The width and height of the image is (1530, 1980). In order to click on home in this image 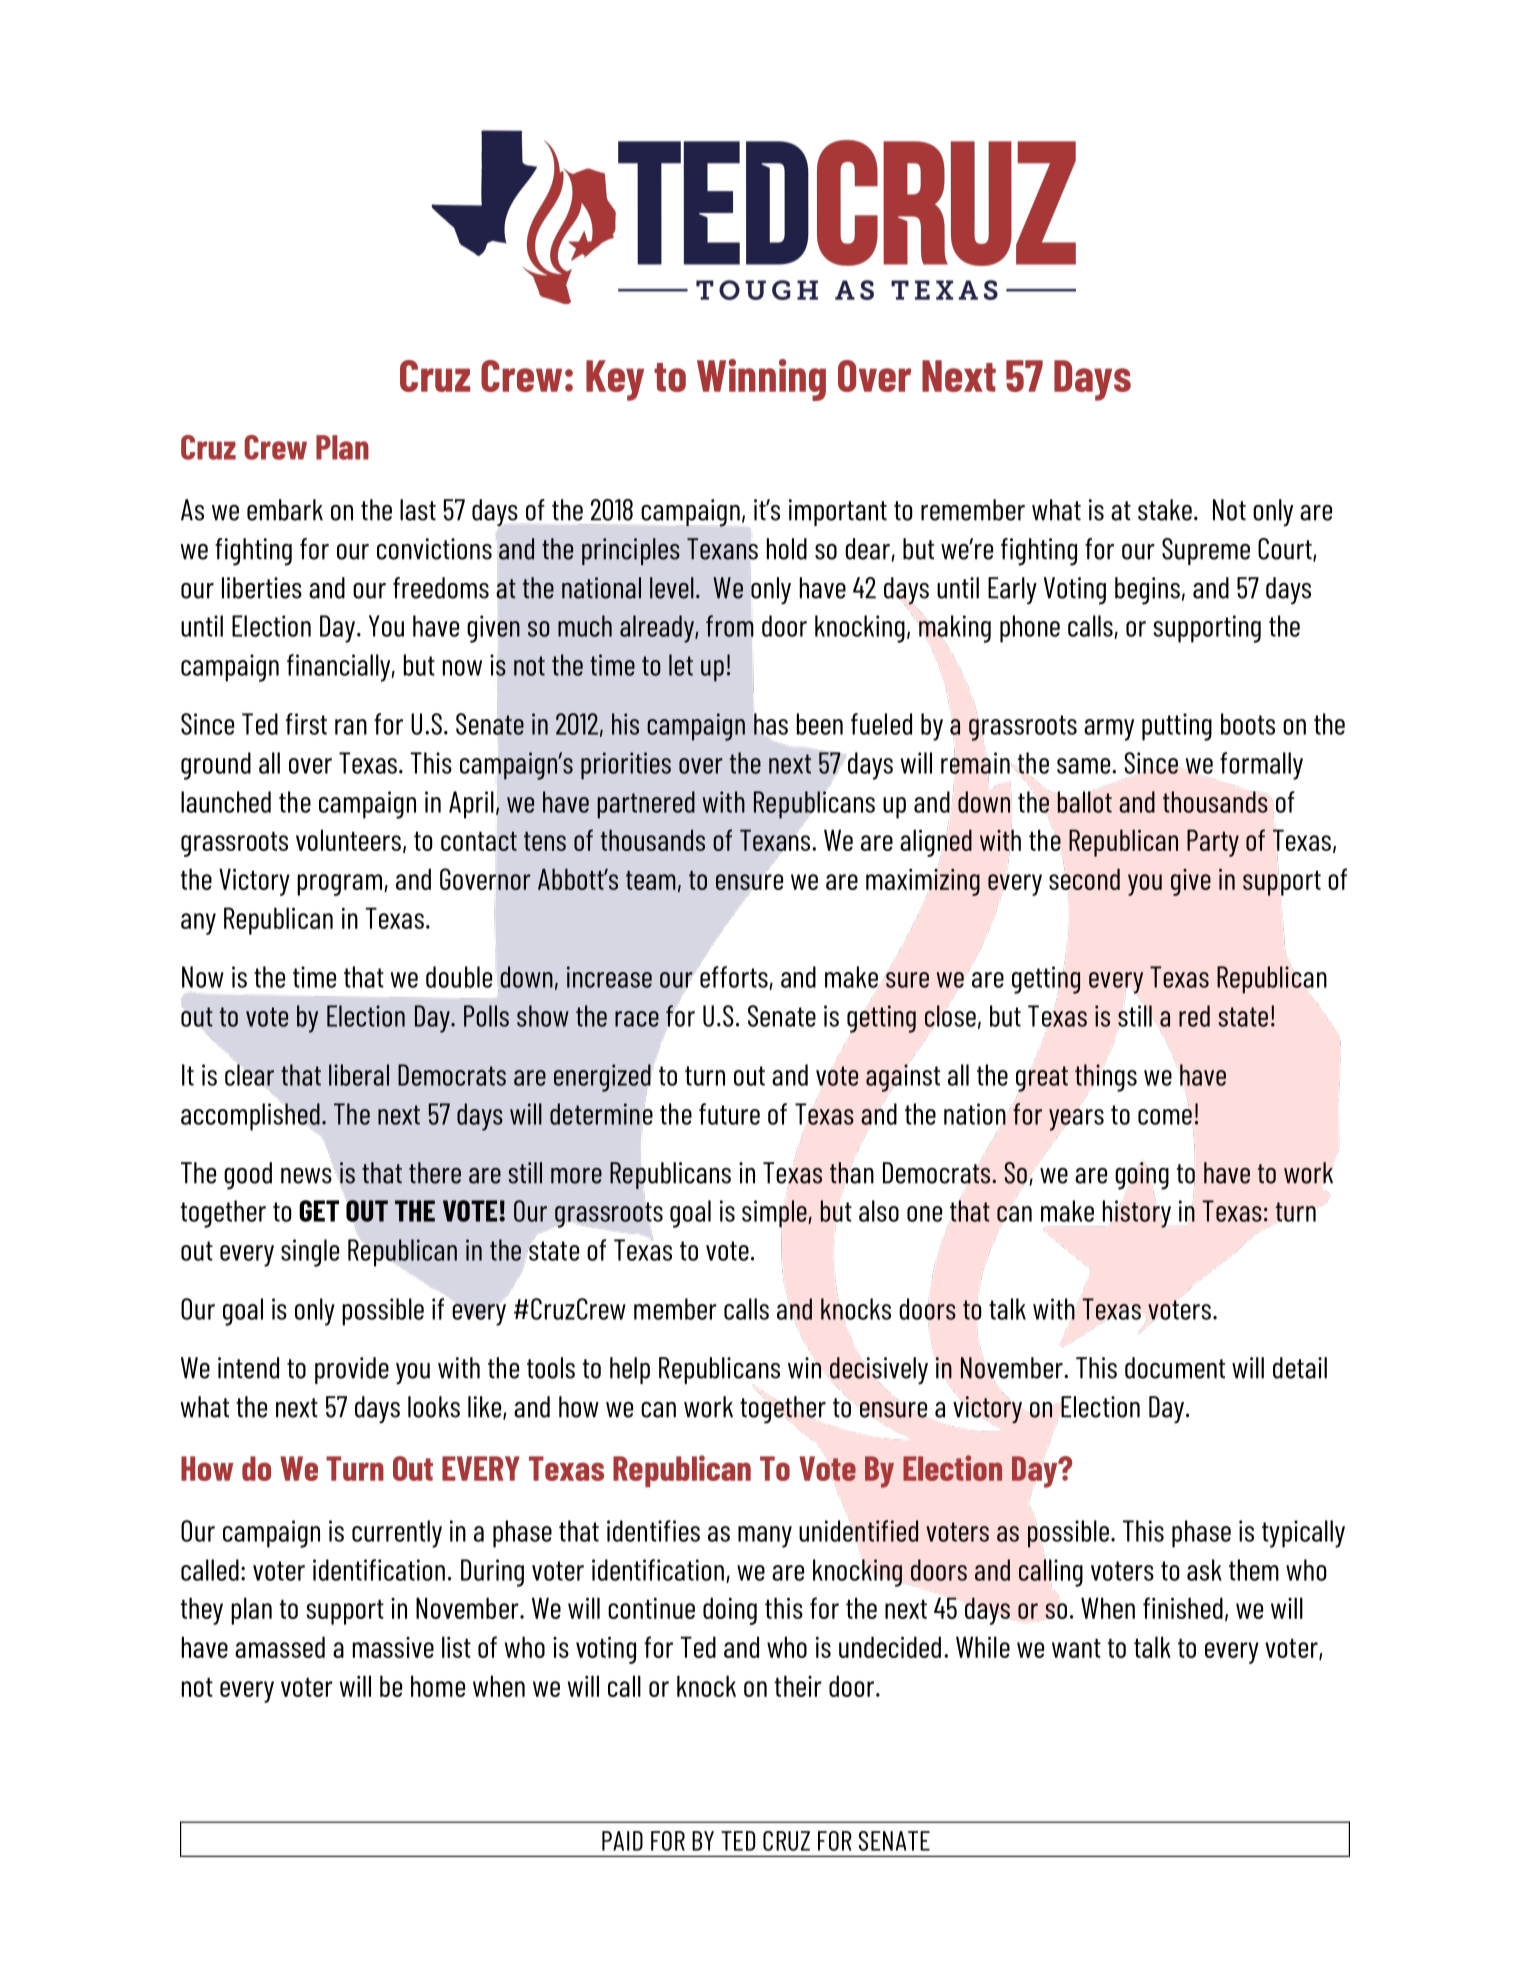, I will do `click(438, 1686)`.
